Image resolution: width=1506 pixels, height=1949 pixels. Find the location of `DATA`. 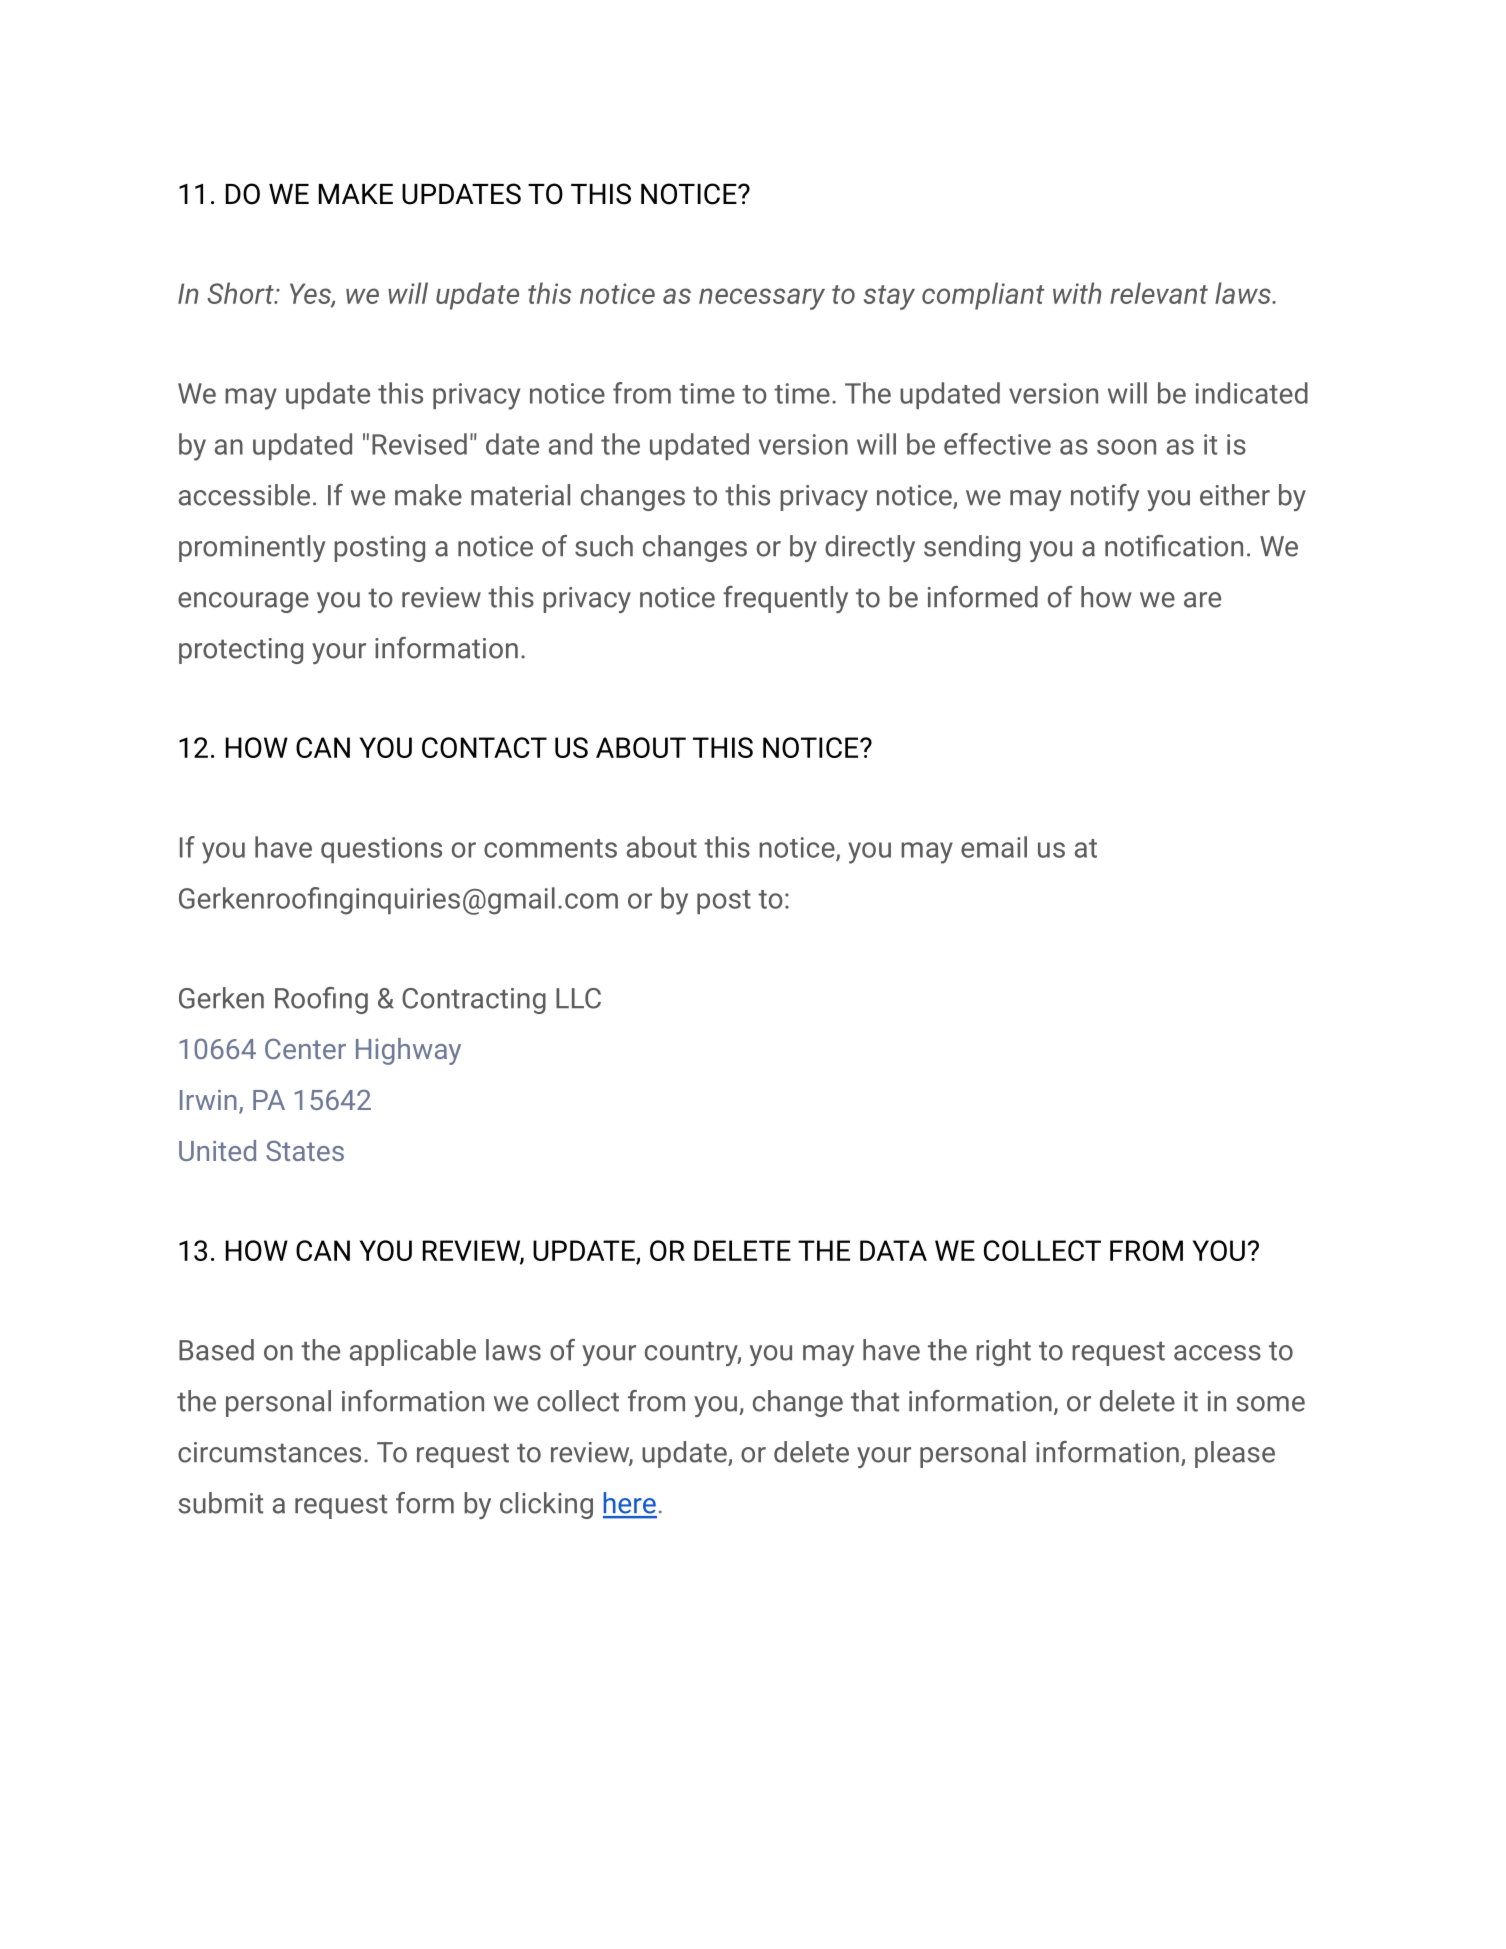

DATA is located at coordinates (893, 1250).
